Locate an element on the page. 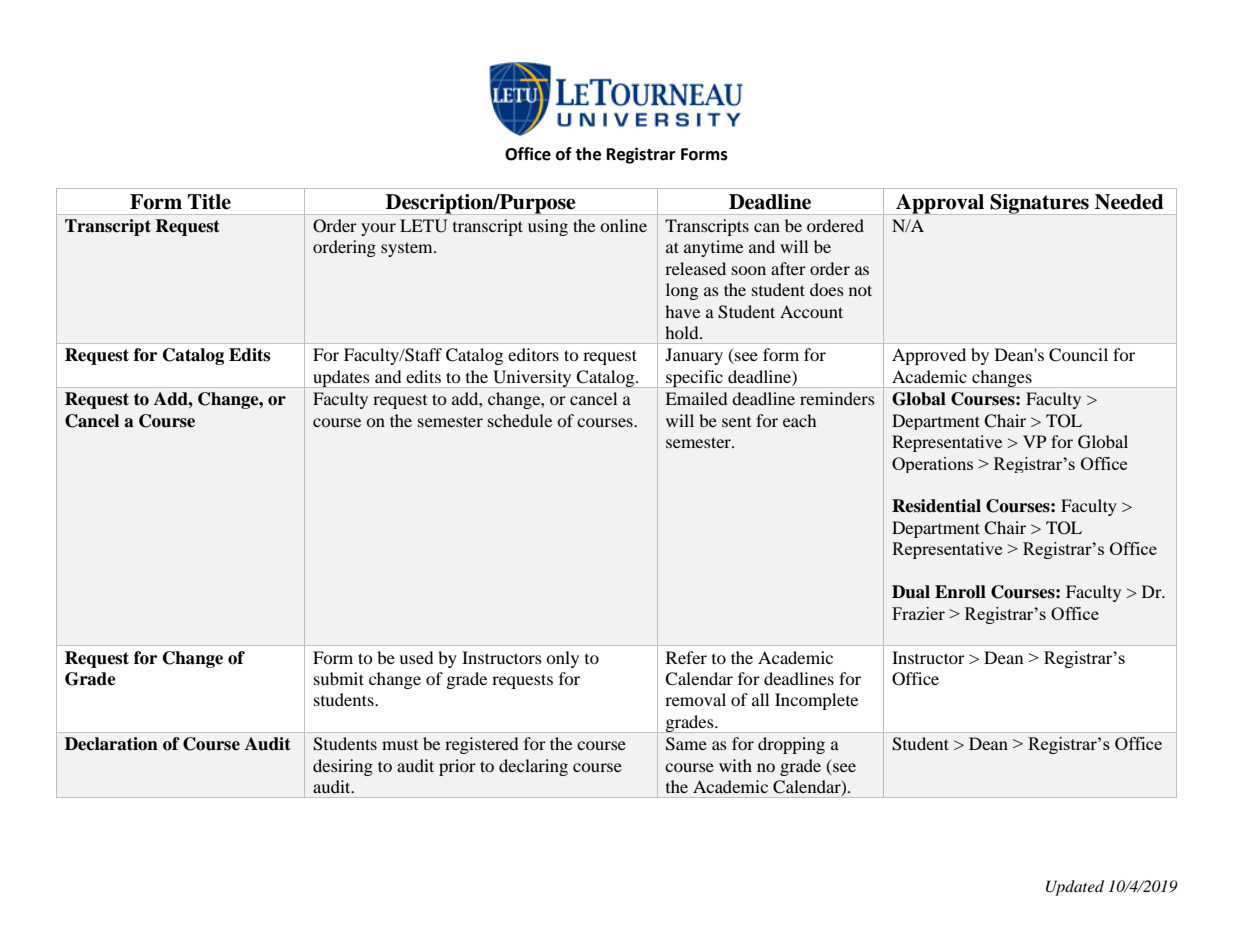 Image resolution: width=1233 pixels, height=952 pixels. submit is located at coordinates (339, 678).
